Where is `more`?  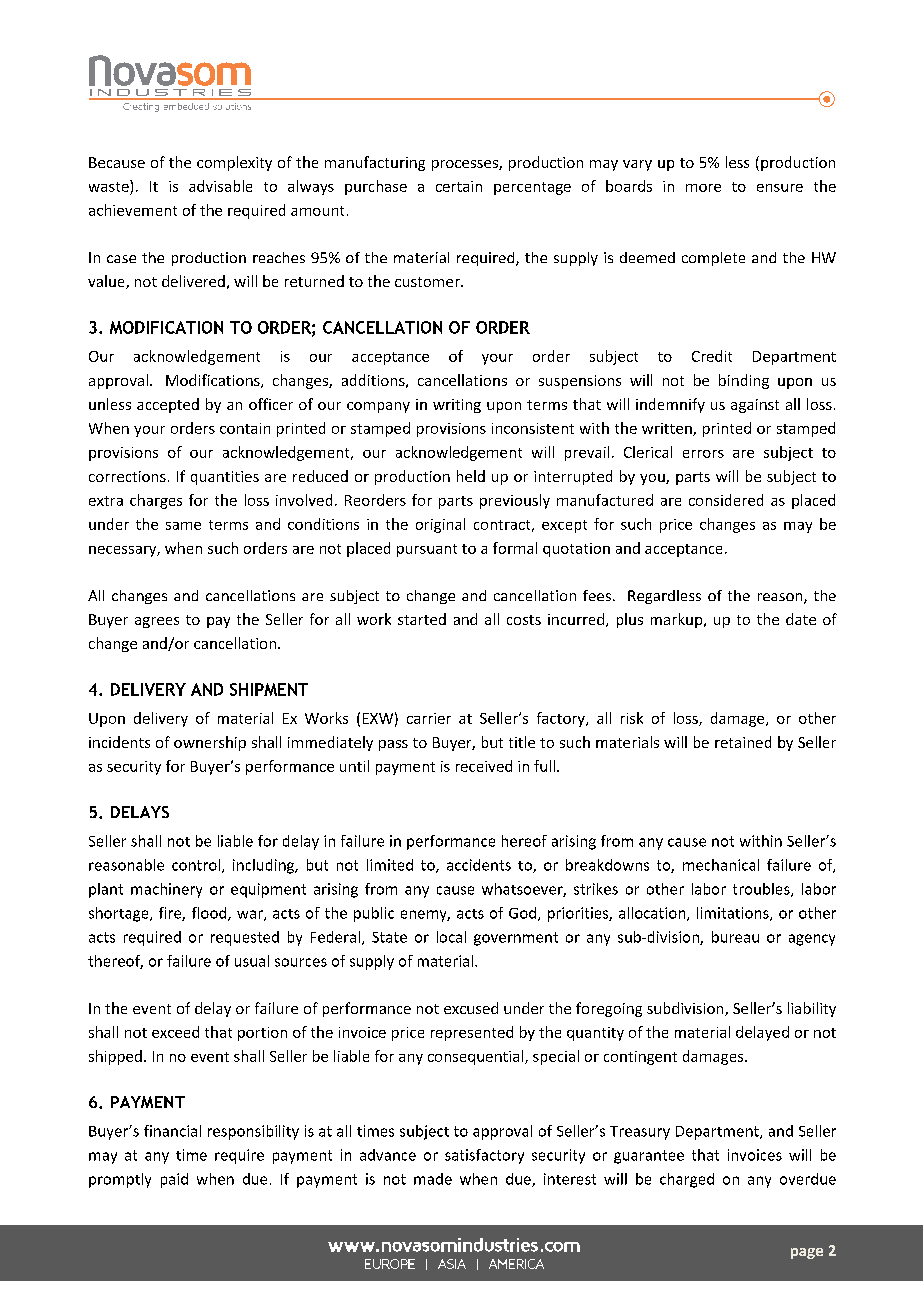
more is located at coordinates (703, 188).
